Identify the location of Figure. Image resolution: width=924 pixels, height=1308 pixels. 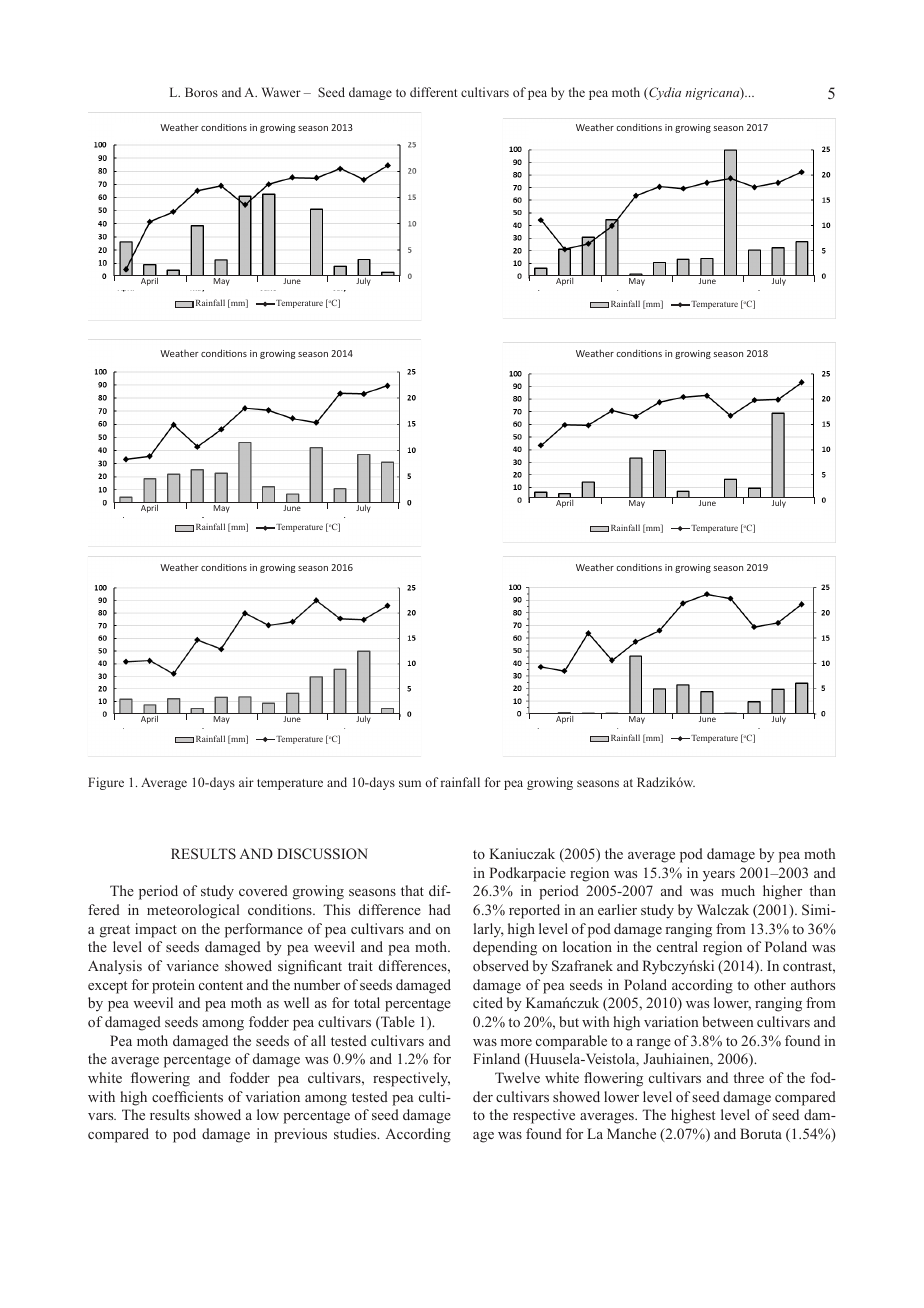
(106, 783).
